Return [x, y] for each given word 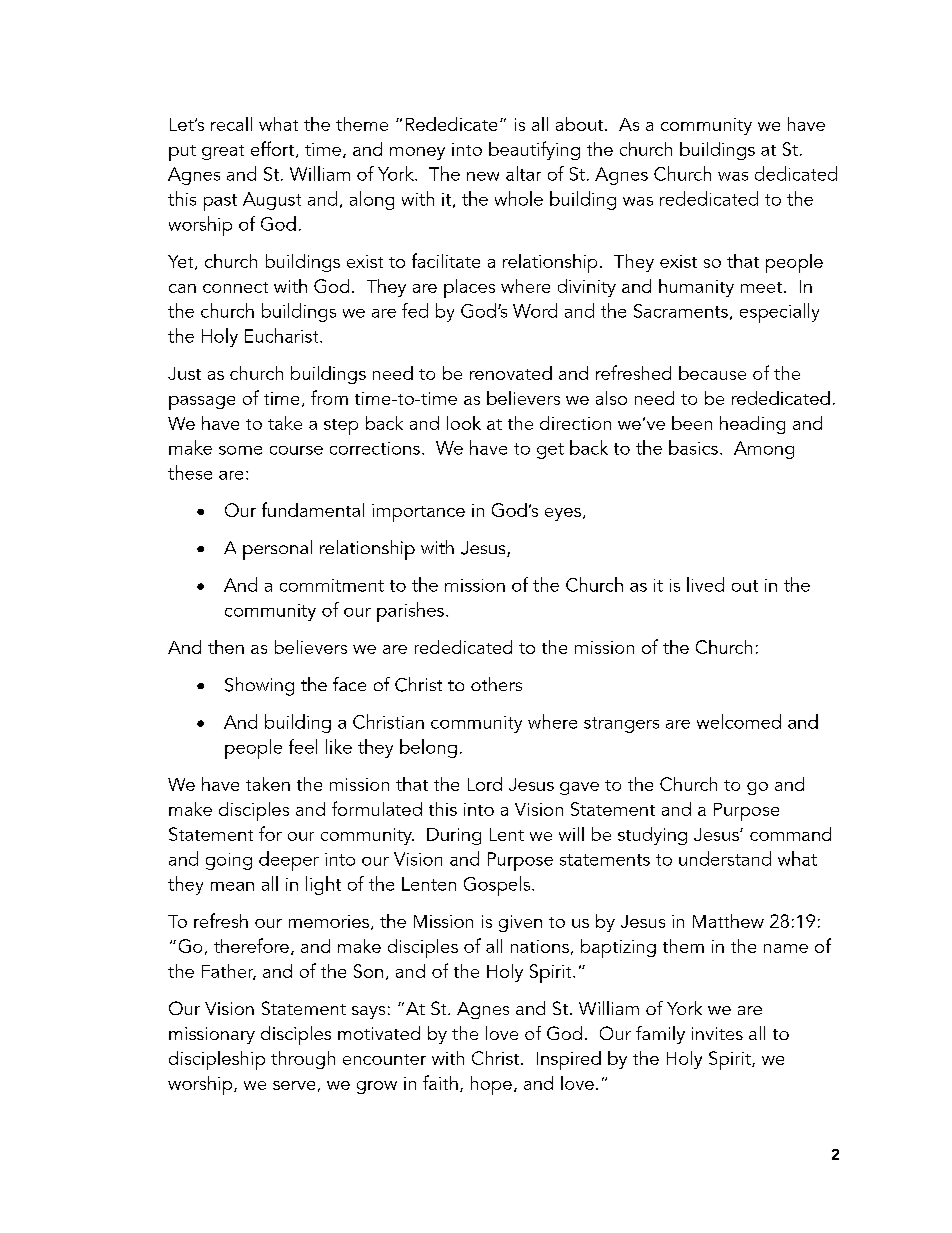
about [581, 124]
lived [705, 584]
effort [274, 149]
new [483, 176]
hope [491, 1085]
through [303, 1060]
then [226, 647]
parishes [410, 612]
